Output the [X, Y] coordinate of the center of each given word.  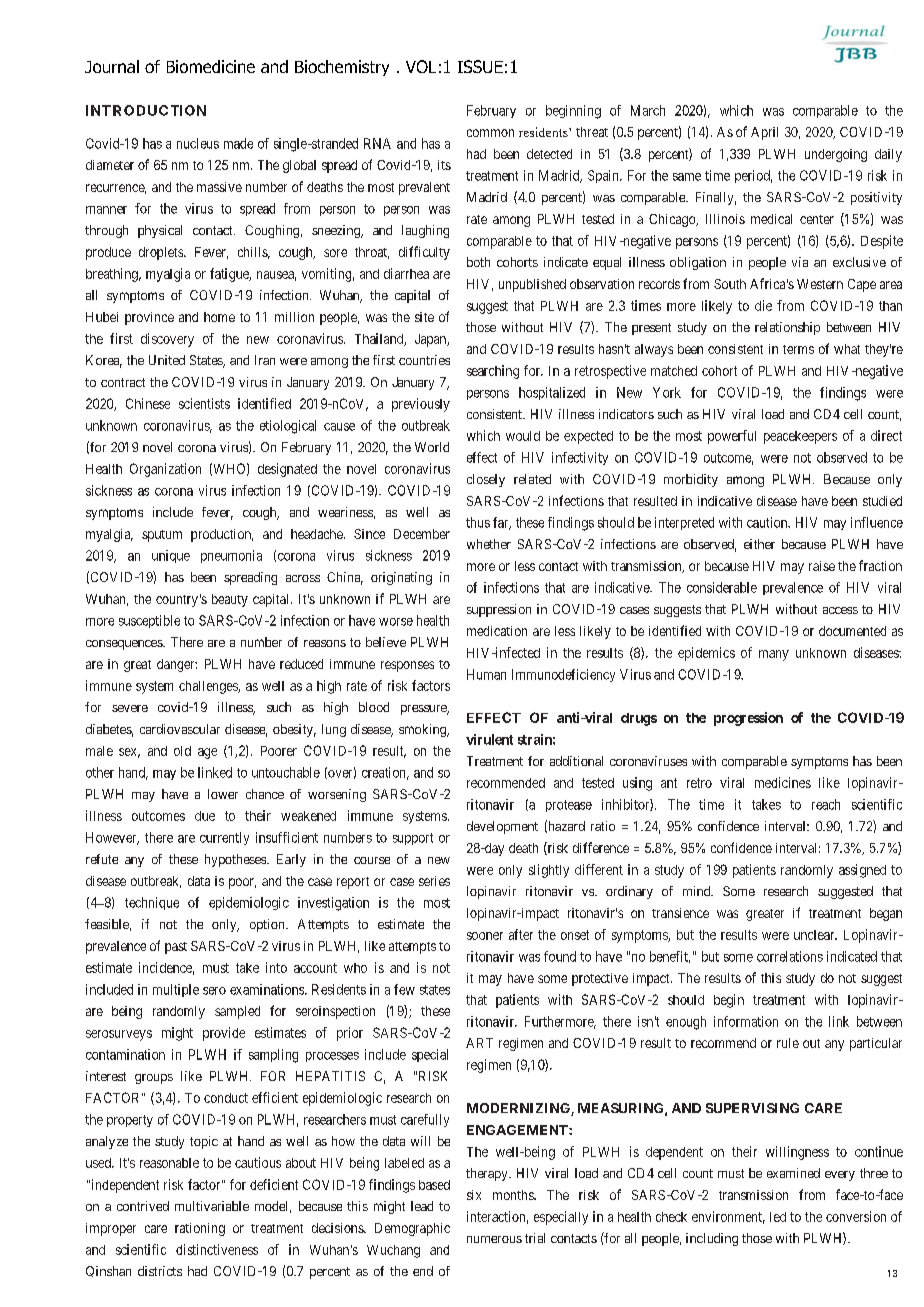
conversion [856, 1216]
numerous [494, 1239]
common [490, 133]
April [764, 133]
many [774, 655]
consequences [125, 645]
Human [486, 674]
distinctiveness [217, 1249]
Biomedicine [211, 66]
